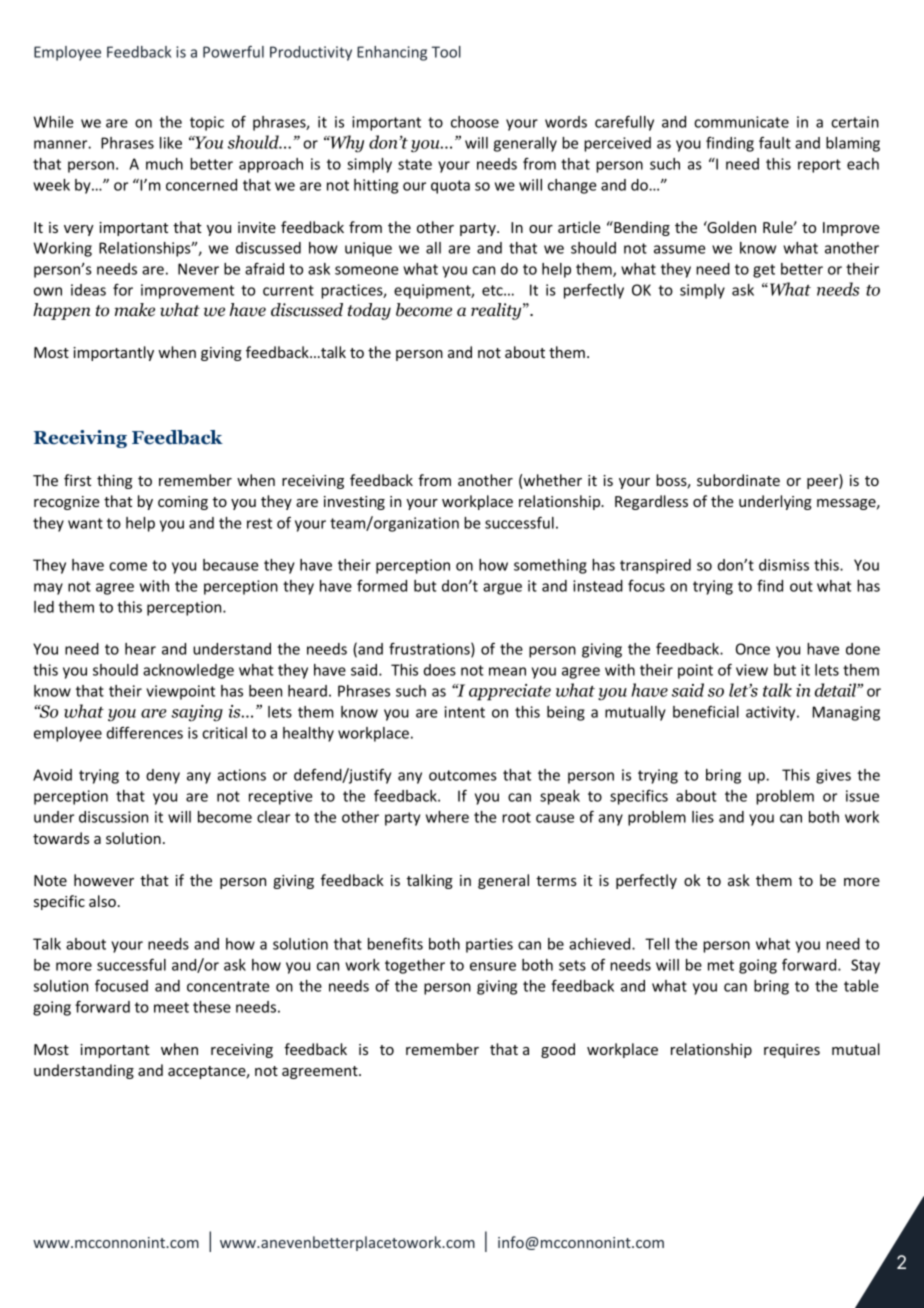 The height and width of the image is (1308, 924). Describe the element at coordinates (738, 480) in the image. I see `subordinate` at that location.
